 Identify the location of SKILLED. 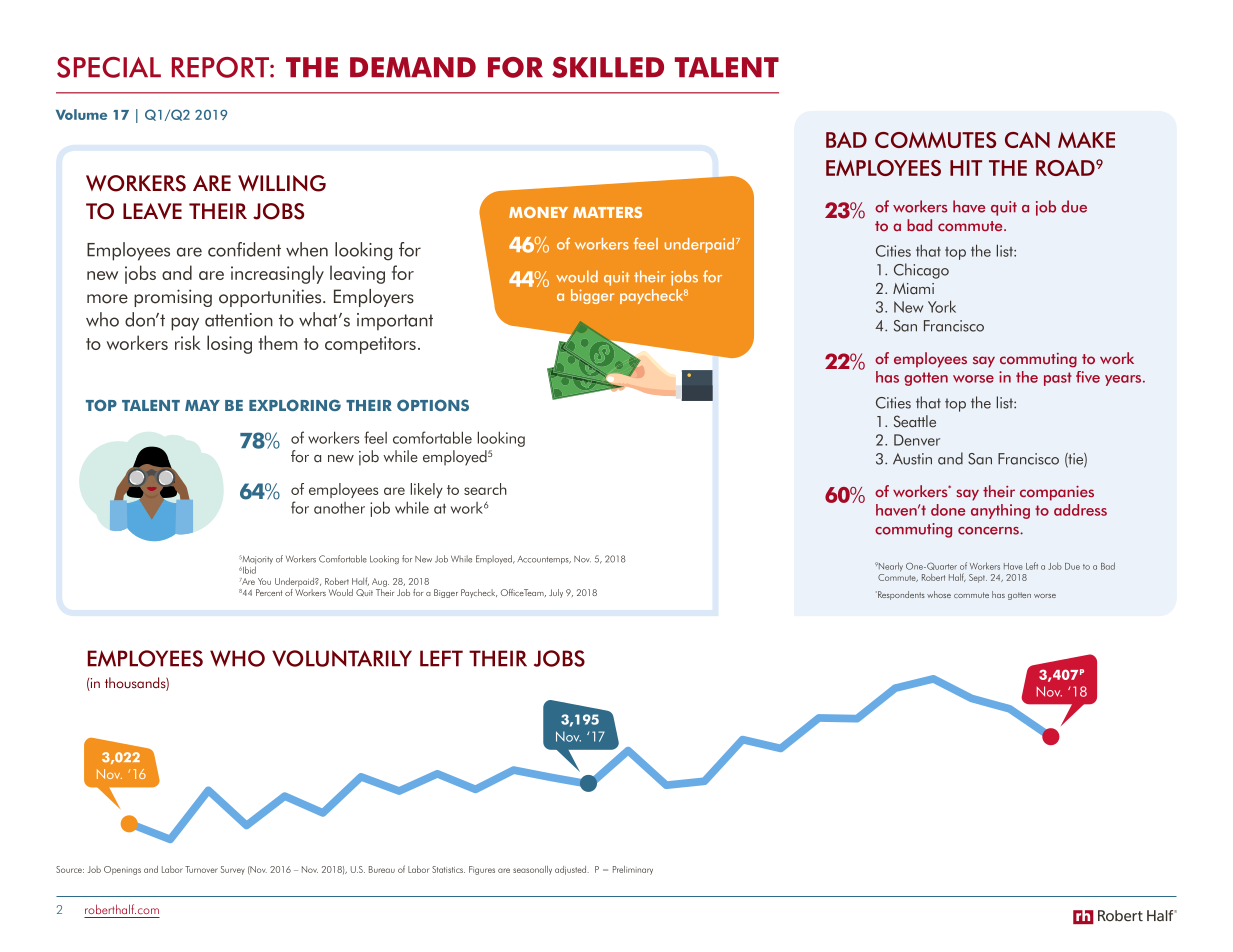
(608, 67).
